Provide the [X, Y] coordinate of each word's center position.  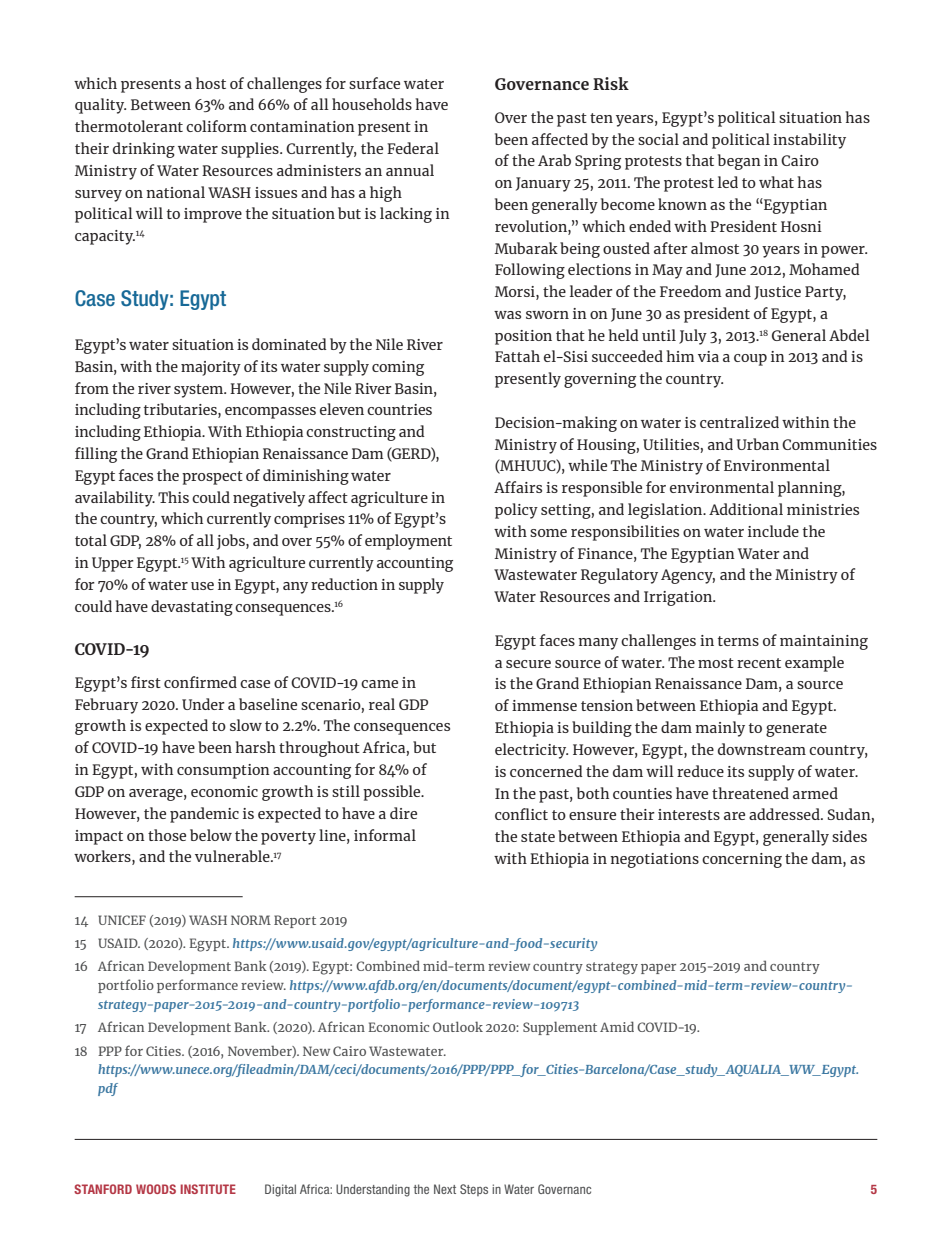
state [538, 837]
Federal [413, 148]
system [200, 391]
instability [809, 141]
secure [528, 664]
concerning [742, 860]
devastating [192, 608]
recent [759, 663]
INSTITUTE [208, 1189]
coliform [216, 126]
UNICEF [122, 920]
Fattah [517, 356]
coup [750, 360]
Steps [474, 1190]
